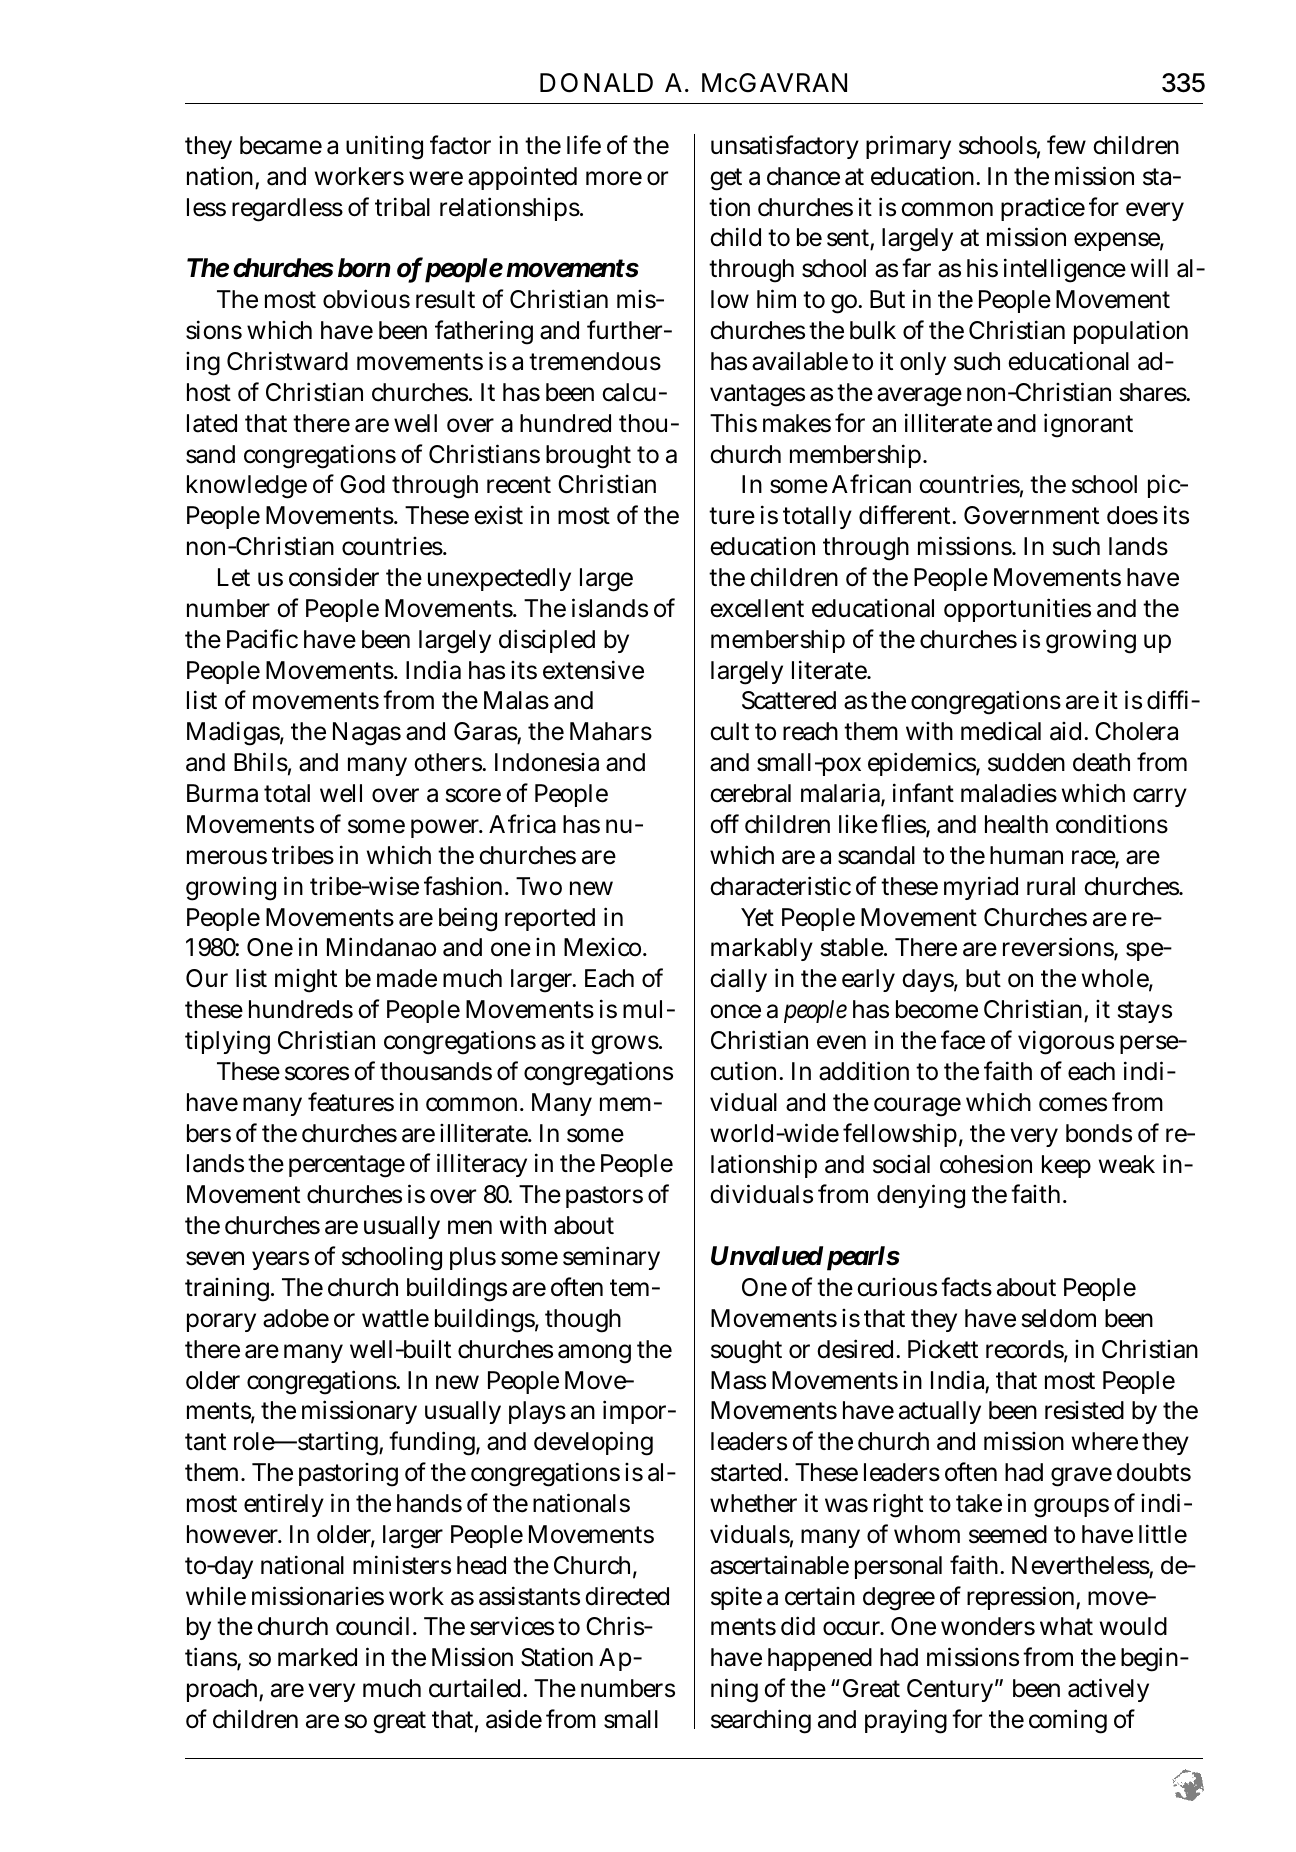 Image resolution: width=1296 pixels, height=1852 pixels. What do you see at coordinates (611, 1258) in the document?
I see `seminary` at bounding box center [611, 1258].
